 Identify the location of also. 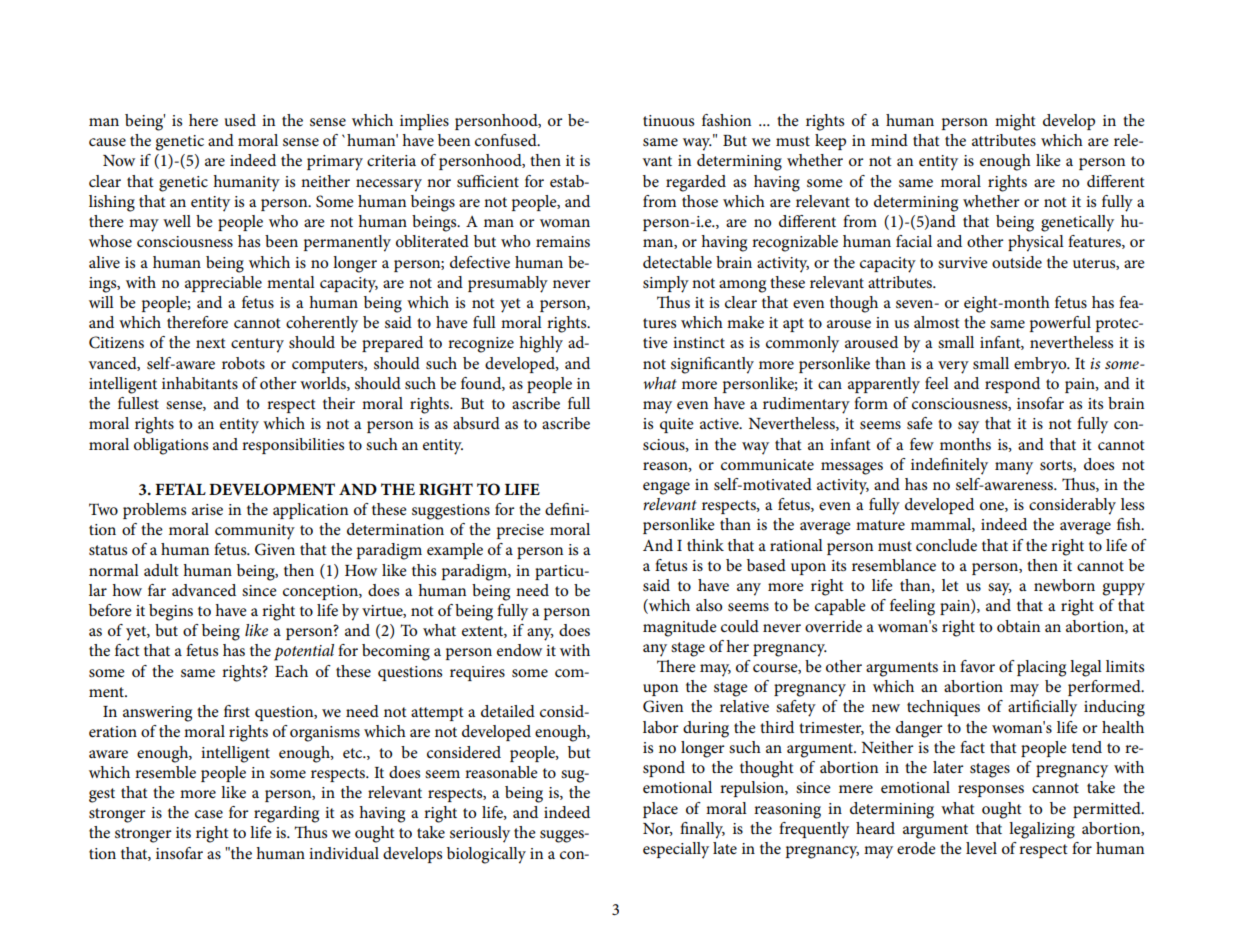
(709, 605).
